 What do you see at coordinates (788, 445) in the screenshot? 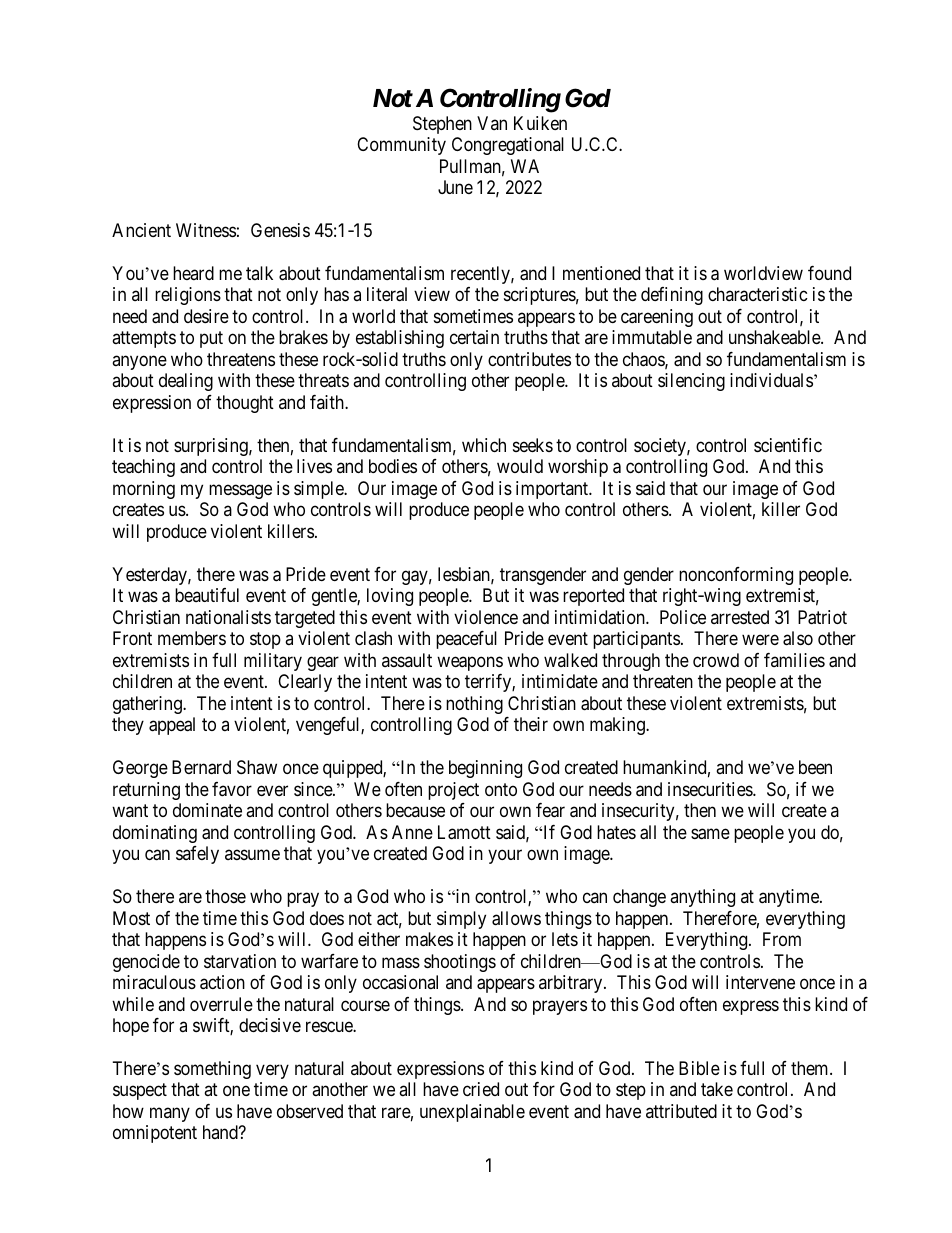
I see `scientific` at bounding box center [788, 445].
